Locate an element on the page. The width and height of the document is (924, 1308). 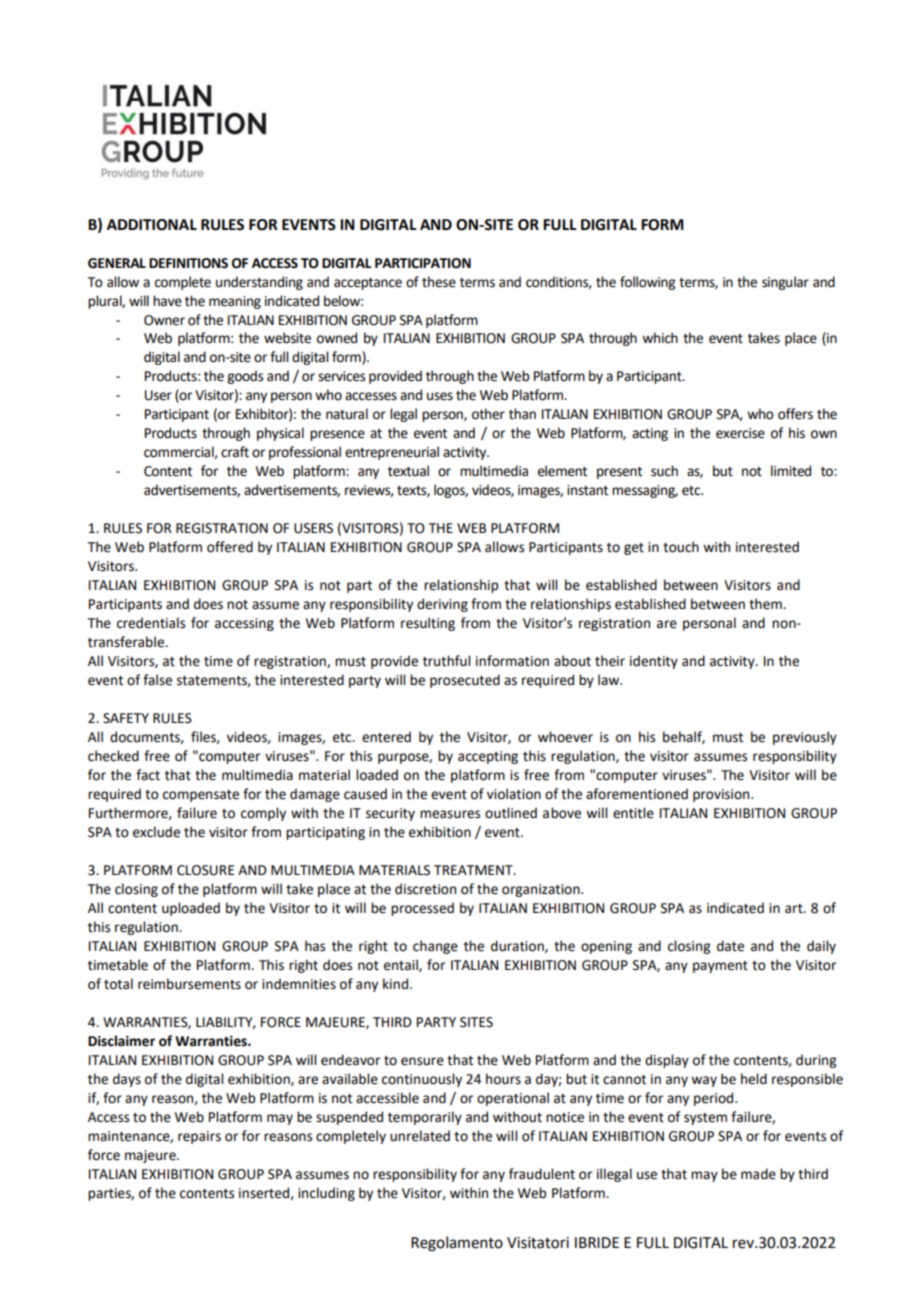
these is located at coordinates (439, 282).
